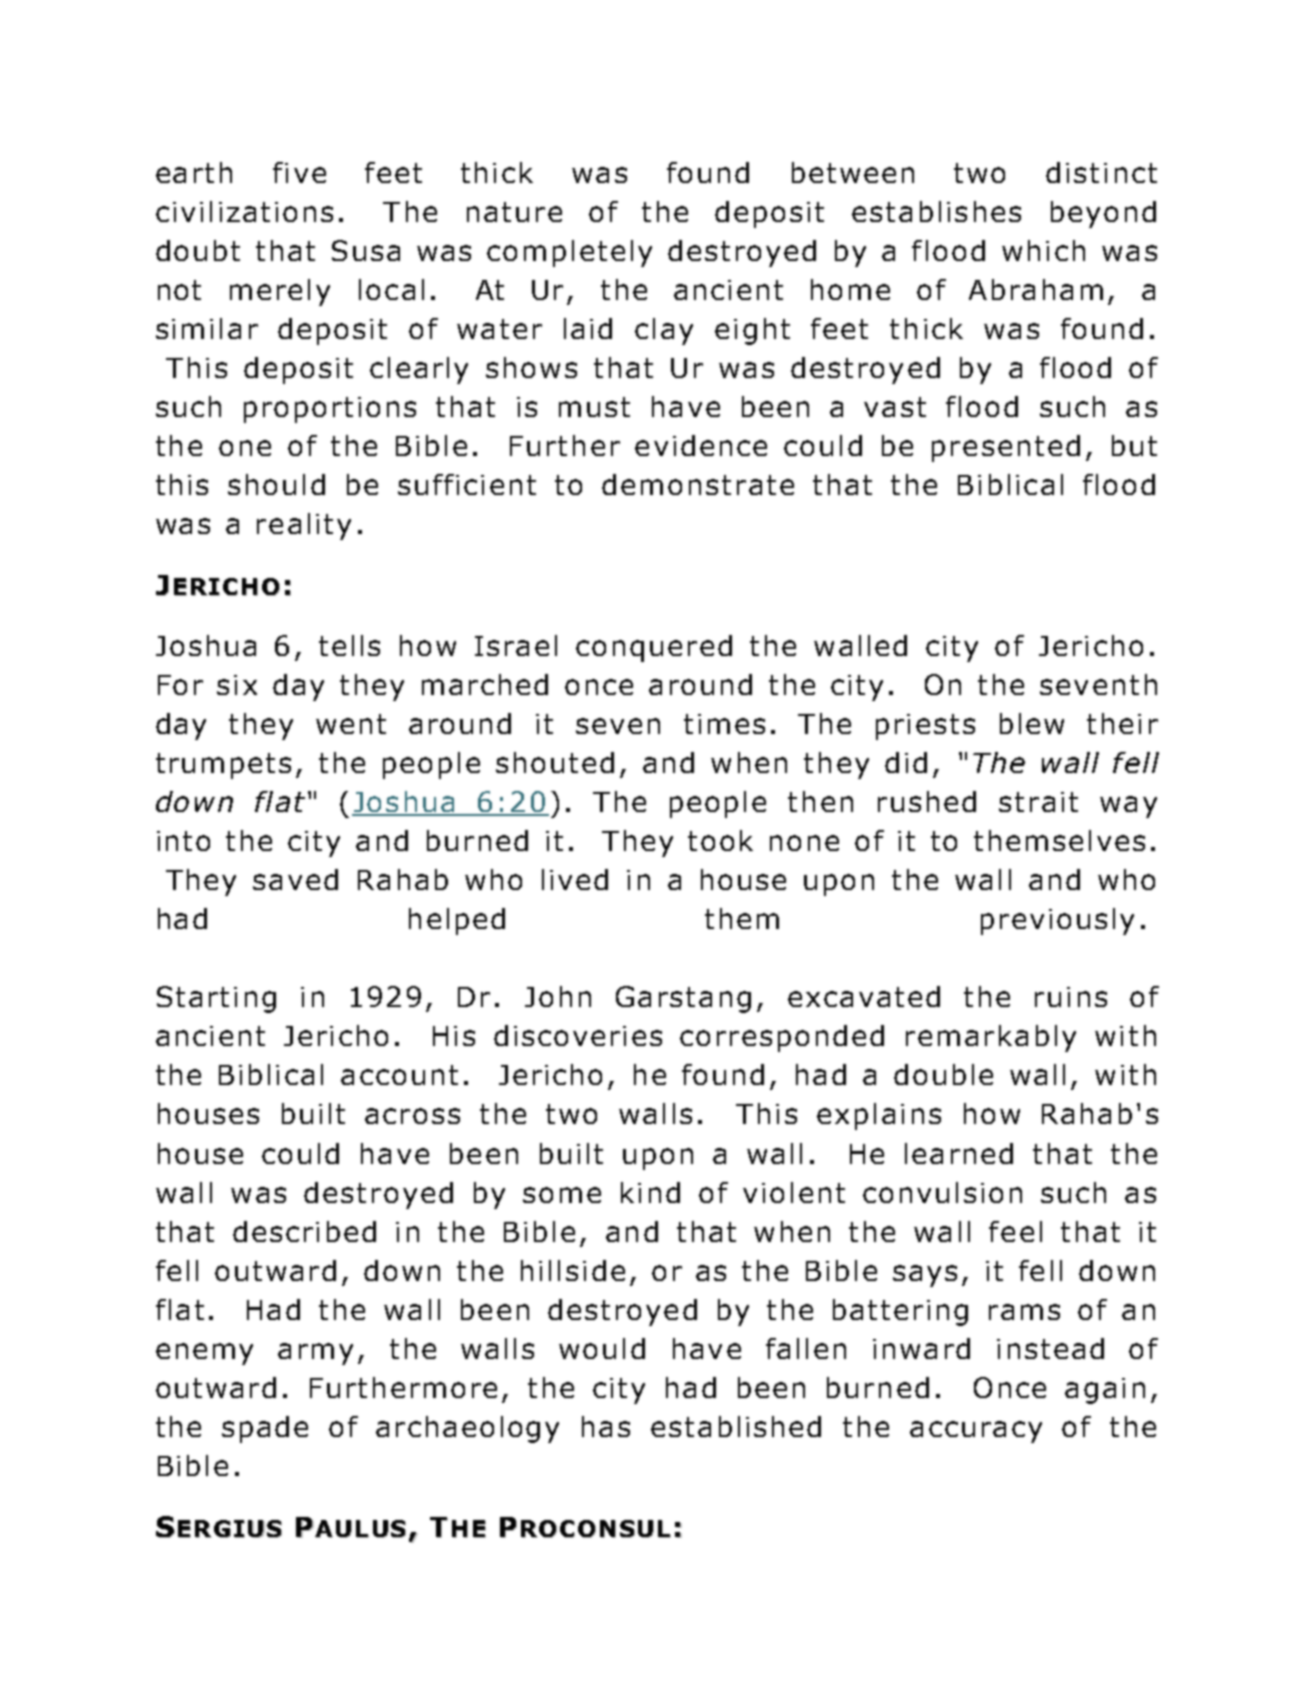 The height and width of the image is (1703, 1316). What do you see at coordinates (399, 1075) in the image?
I see `account` at bounding box center [399, 1075].
